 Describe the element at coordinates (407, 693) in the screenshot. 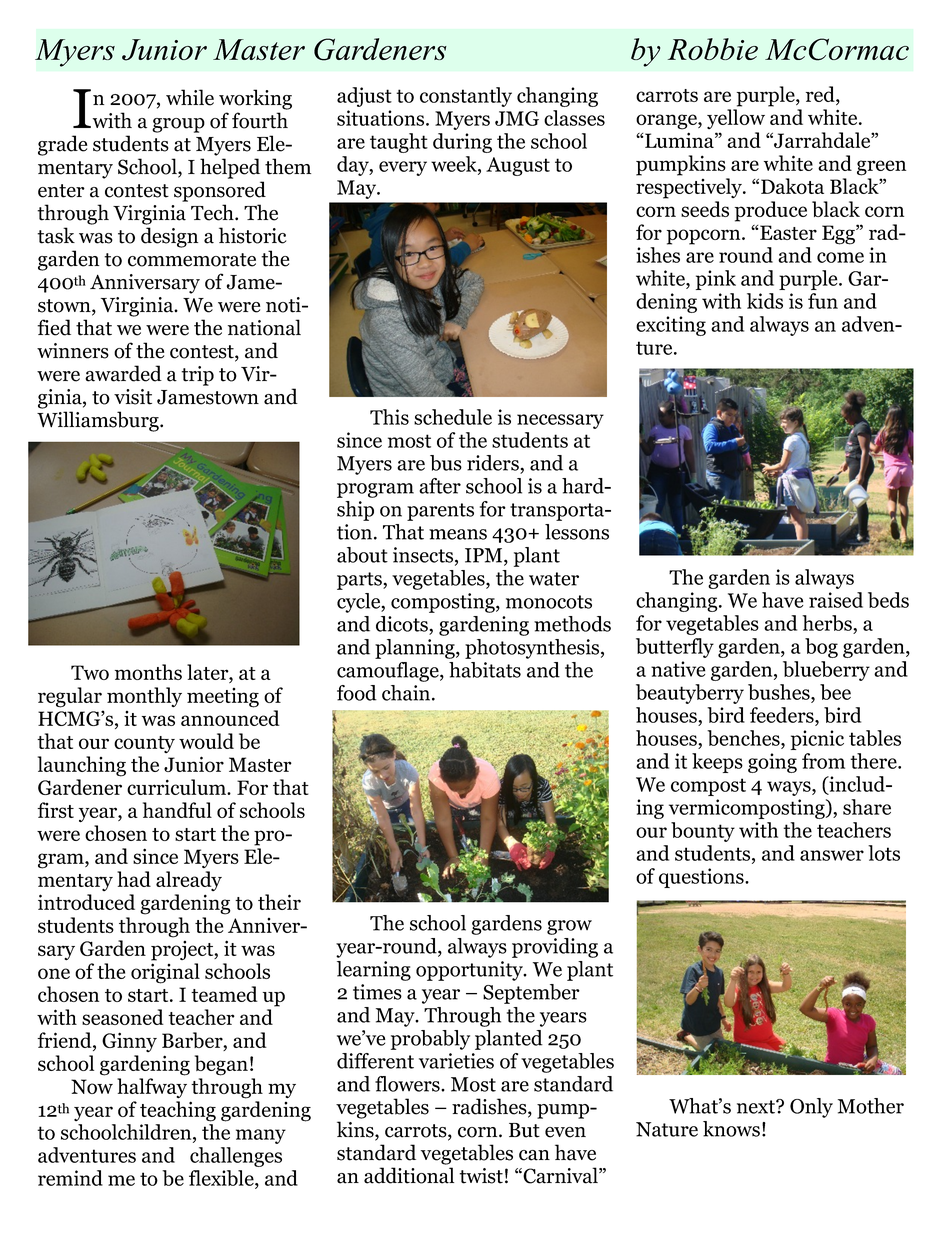

I see `chain` at that location.
